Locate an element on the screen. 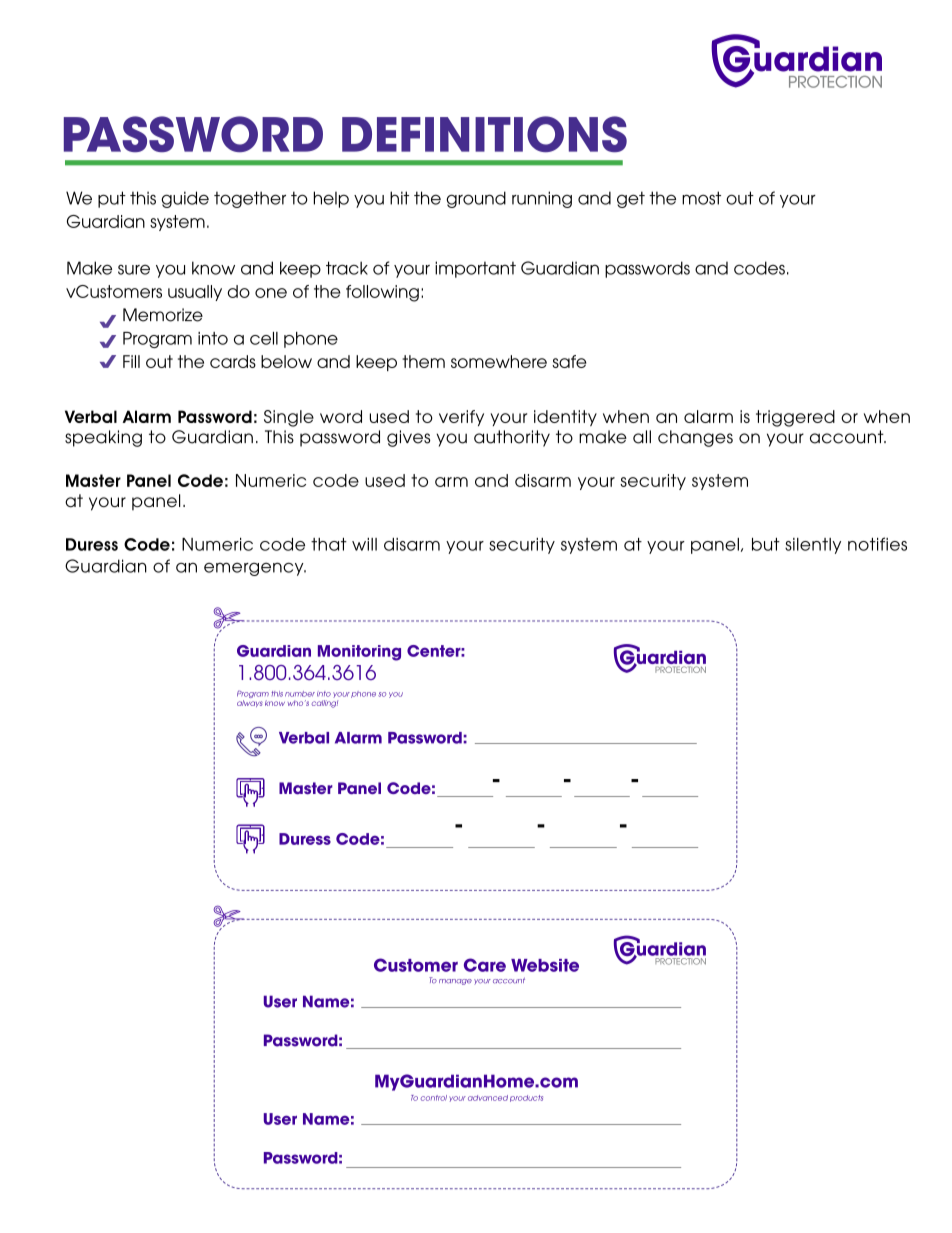 This screenshot has height=1233, width=952. Monitoring is located at coordinates (359, 653).
